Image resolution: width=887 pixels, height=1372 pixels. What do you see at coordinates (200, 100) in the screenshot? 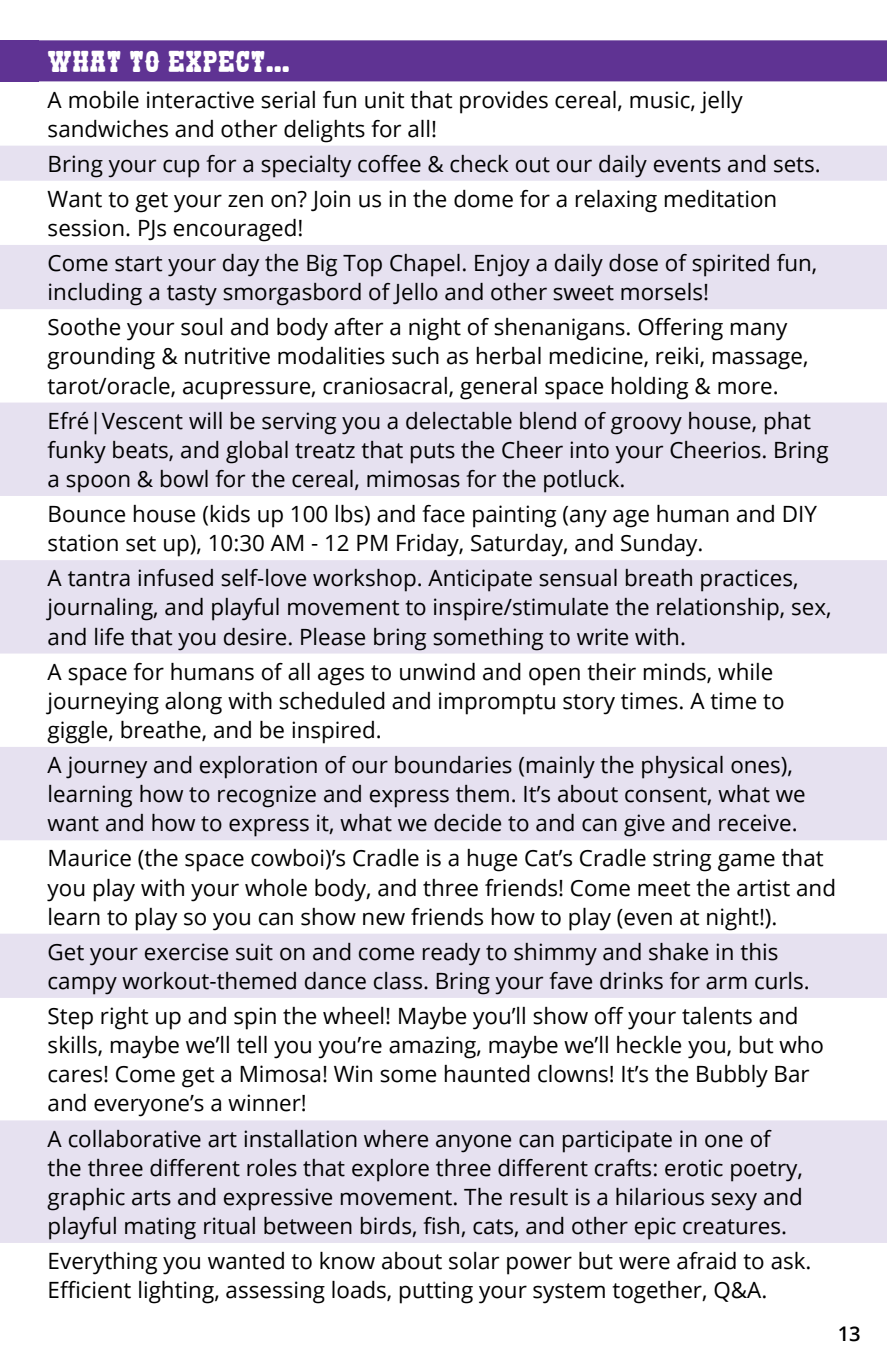
I see `interactive` at bounding box center [200, 100].
